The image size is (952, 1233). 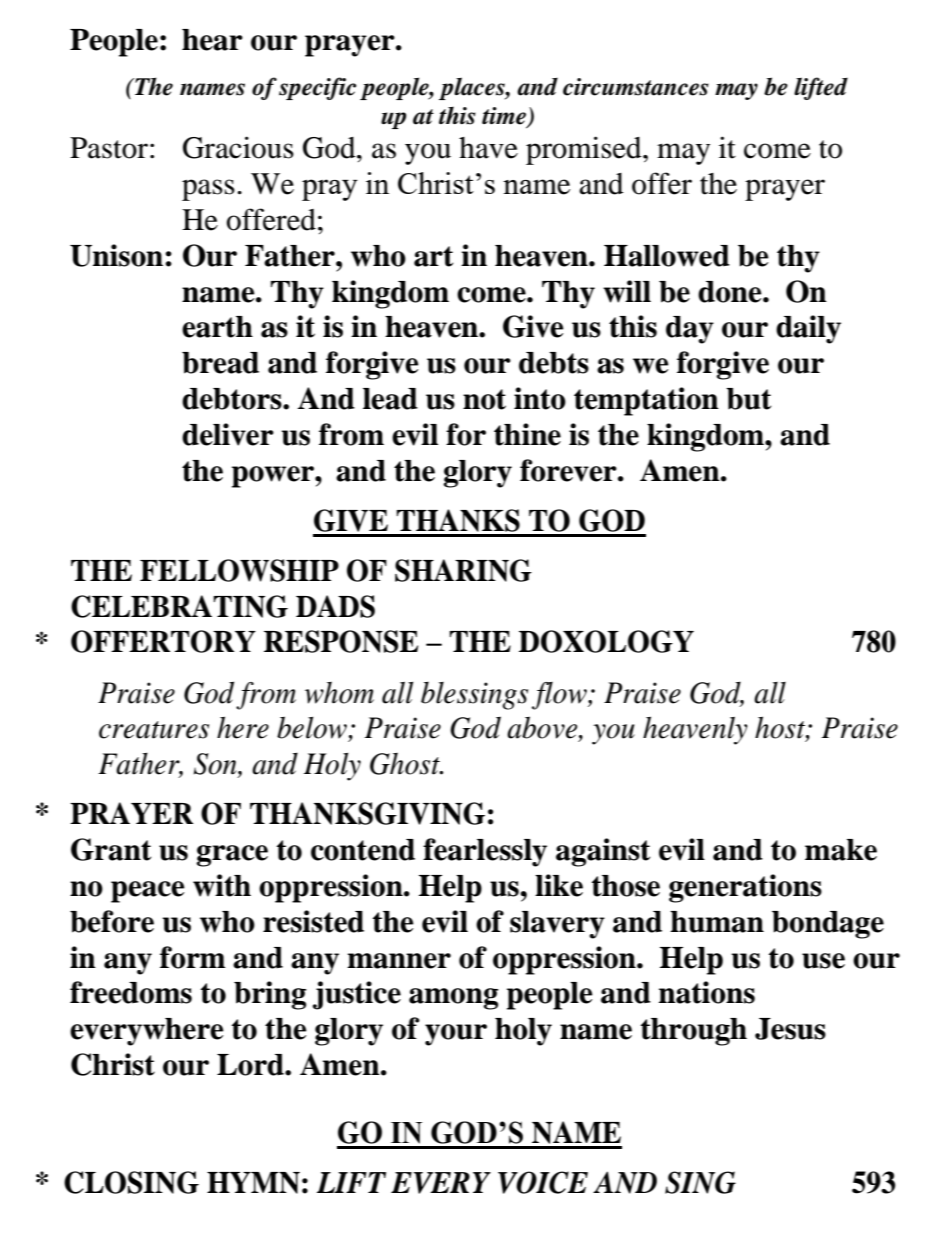 I want to click on make, so click(x=841, y=850).
